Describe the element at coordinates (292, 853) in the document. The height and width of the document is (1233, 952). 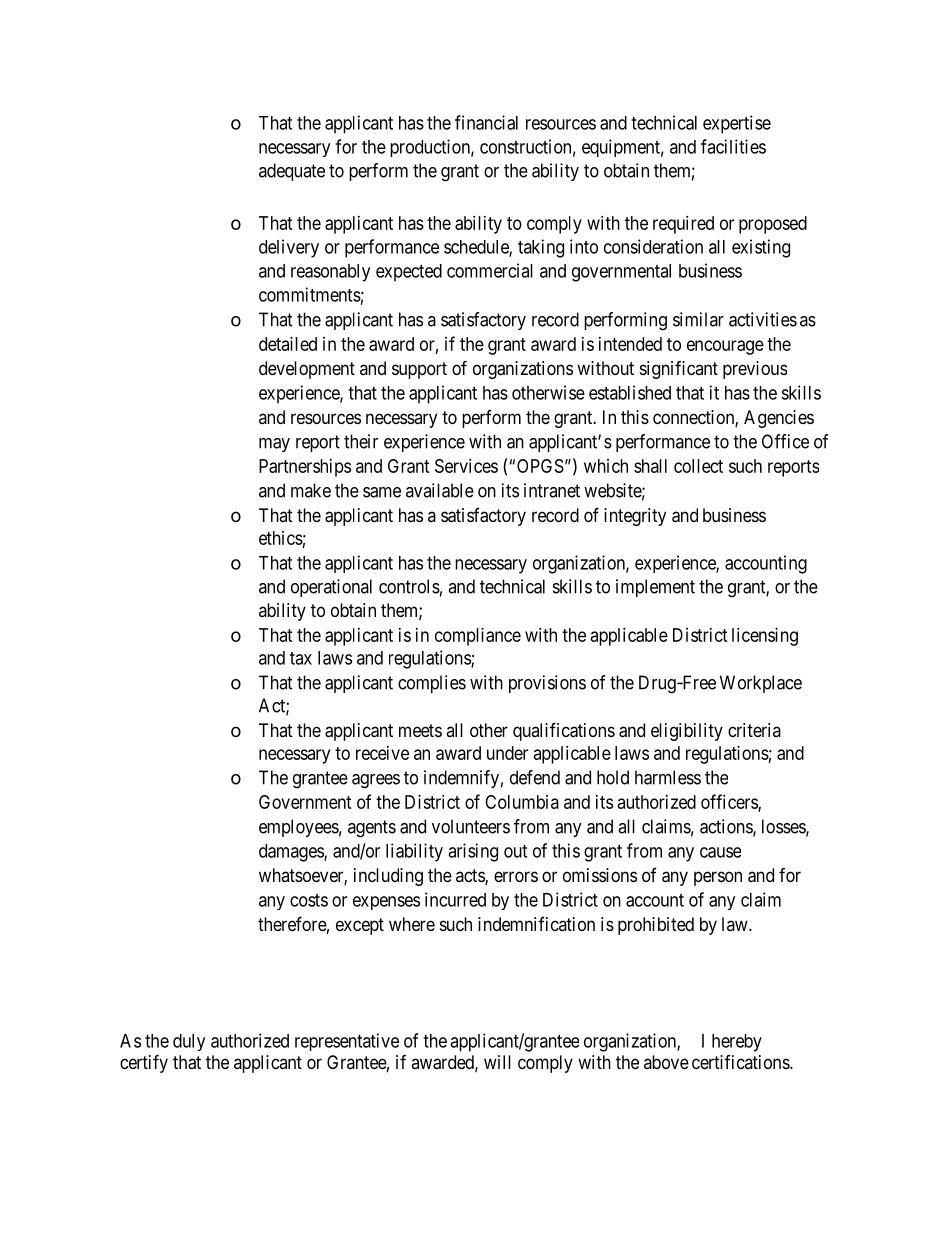
I see `damages` at that location.
